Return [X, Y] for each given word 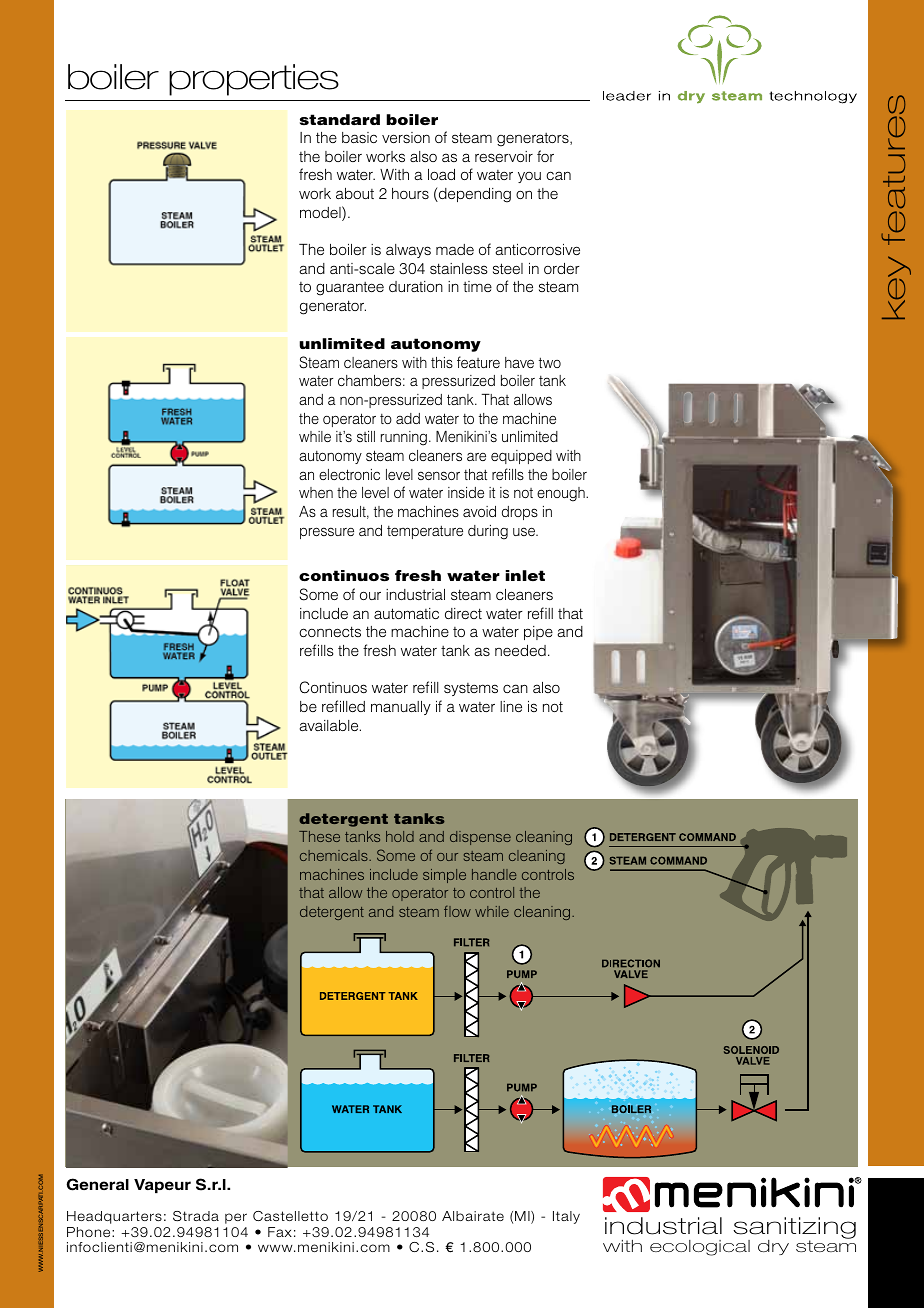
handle [494, 874]
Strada [196, 1216]
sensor [439, 475]
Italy [566, 1217]
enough [562, 494]
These [319, 836]
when [316, 492]
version [406, 137]
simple [444, 876]
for [545, 156]
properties [254, 80]
